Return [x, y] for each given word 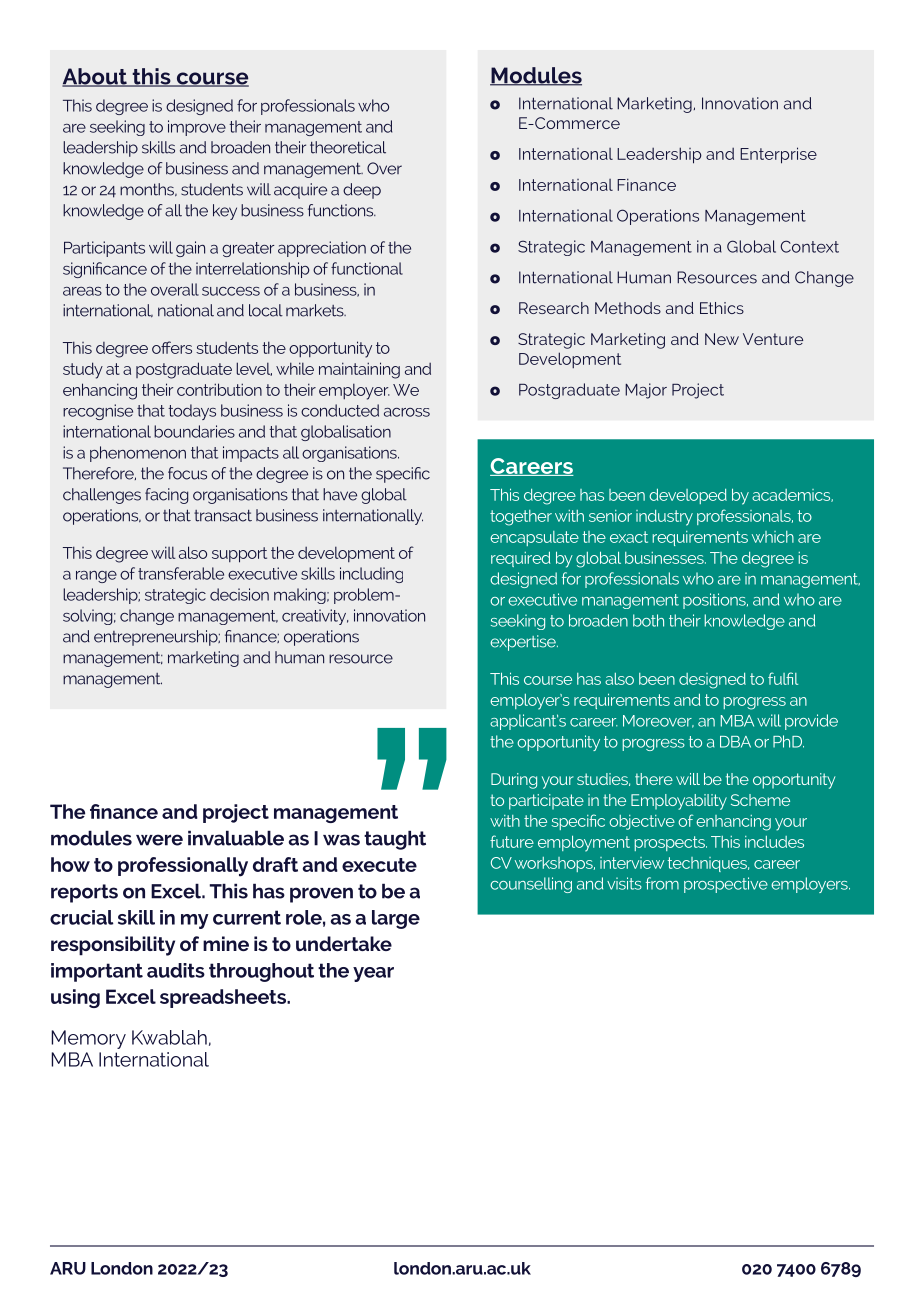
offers [172, 347]
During [514, 781]
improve [197, 128]
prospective [726, 885]
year [373, 974]
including [371, 575]
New [722, 339]
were [159, 840]
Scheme [760, 800]
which [773, 537]
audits [176, 970]
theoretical [348, 147]
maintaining [359, 370]
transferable [181, 573]
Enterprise [778, 155]
